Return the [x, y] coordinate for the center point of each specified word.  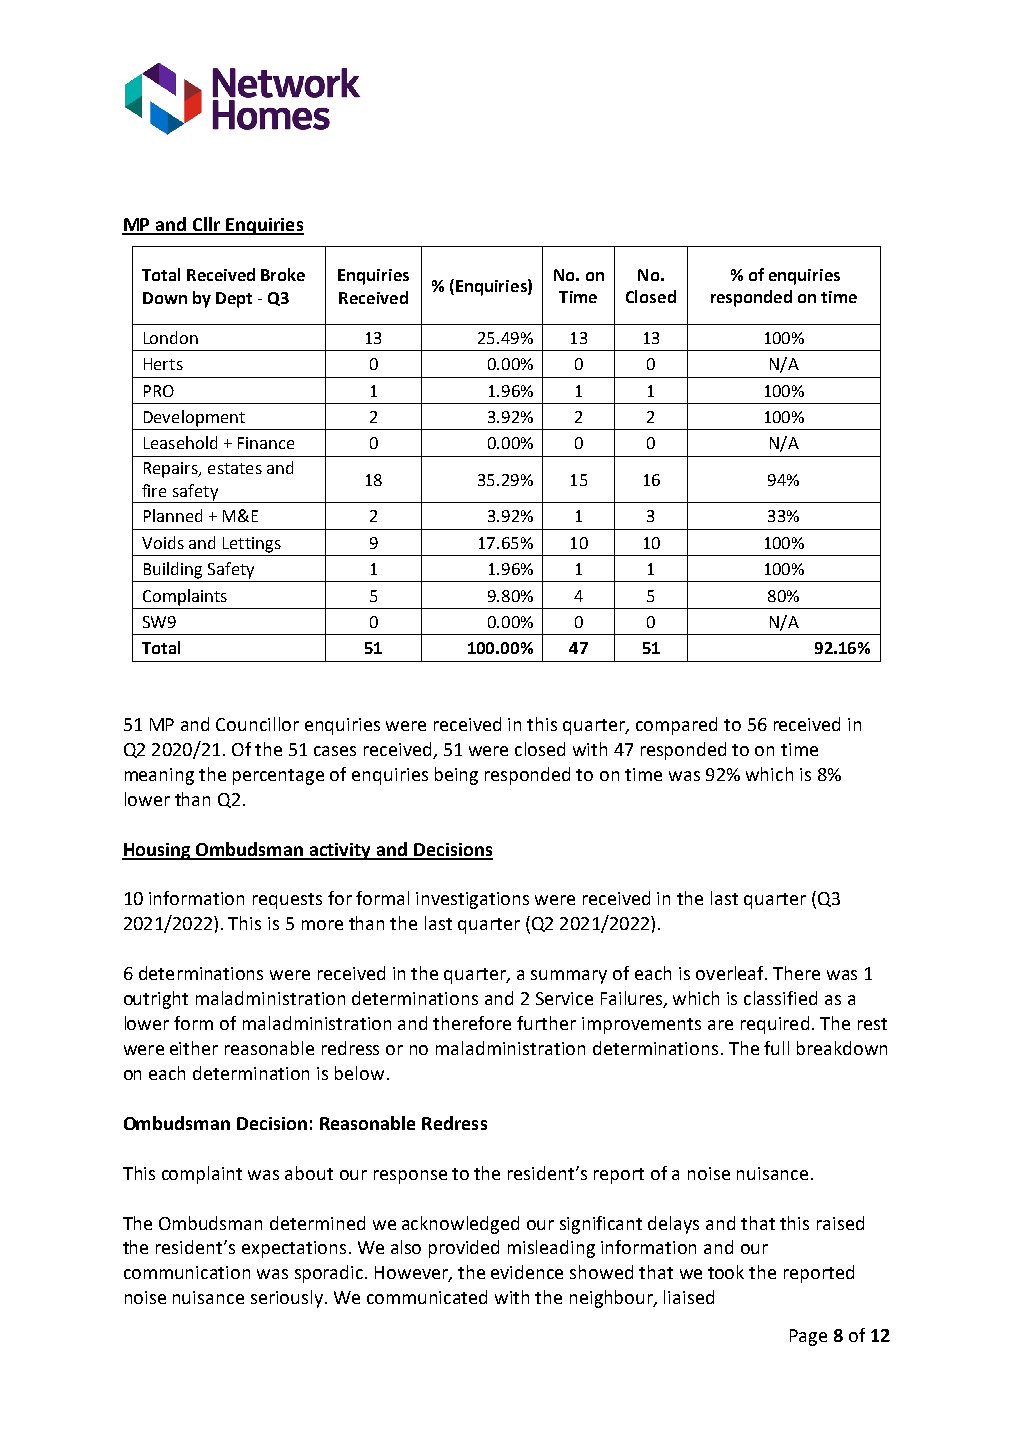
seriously [287, 1299]
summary [569, 977]
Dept [234, 300]
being [456, 776]
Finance [266, 443]
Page [808, 1337]
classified [780, 998]
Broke [283, 274]
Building [173, 570]
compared [676, 726]
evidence [527, 1272]
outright [156, 1000]
